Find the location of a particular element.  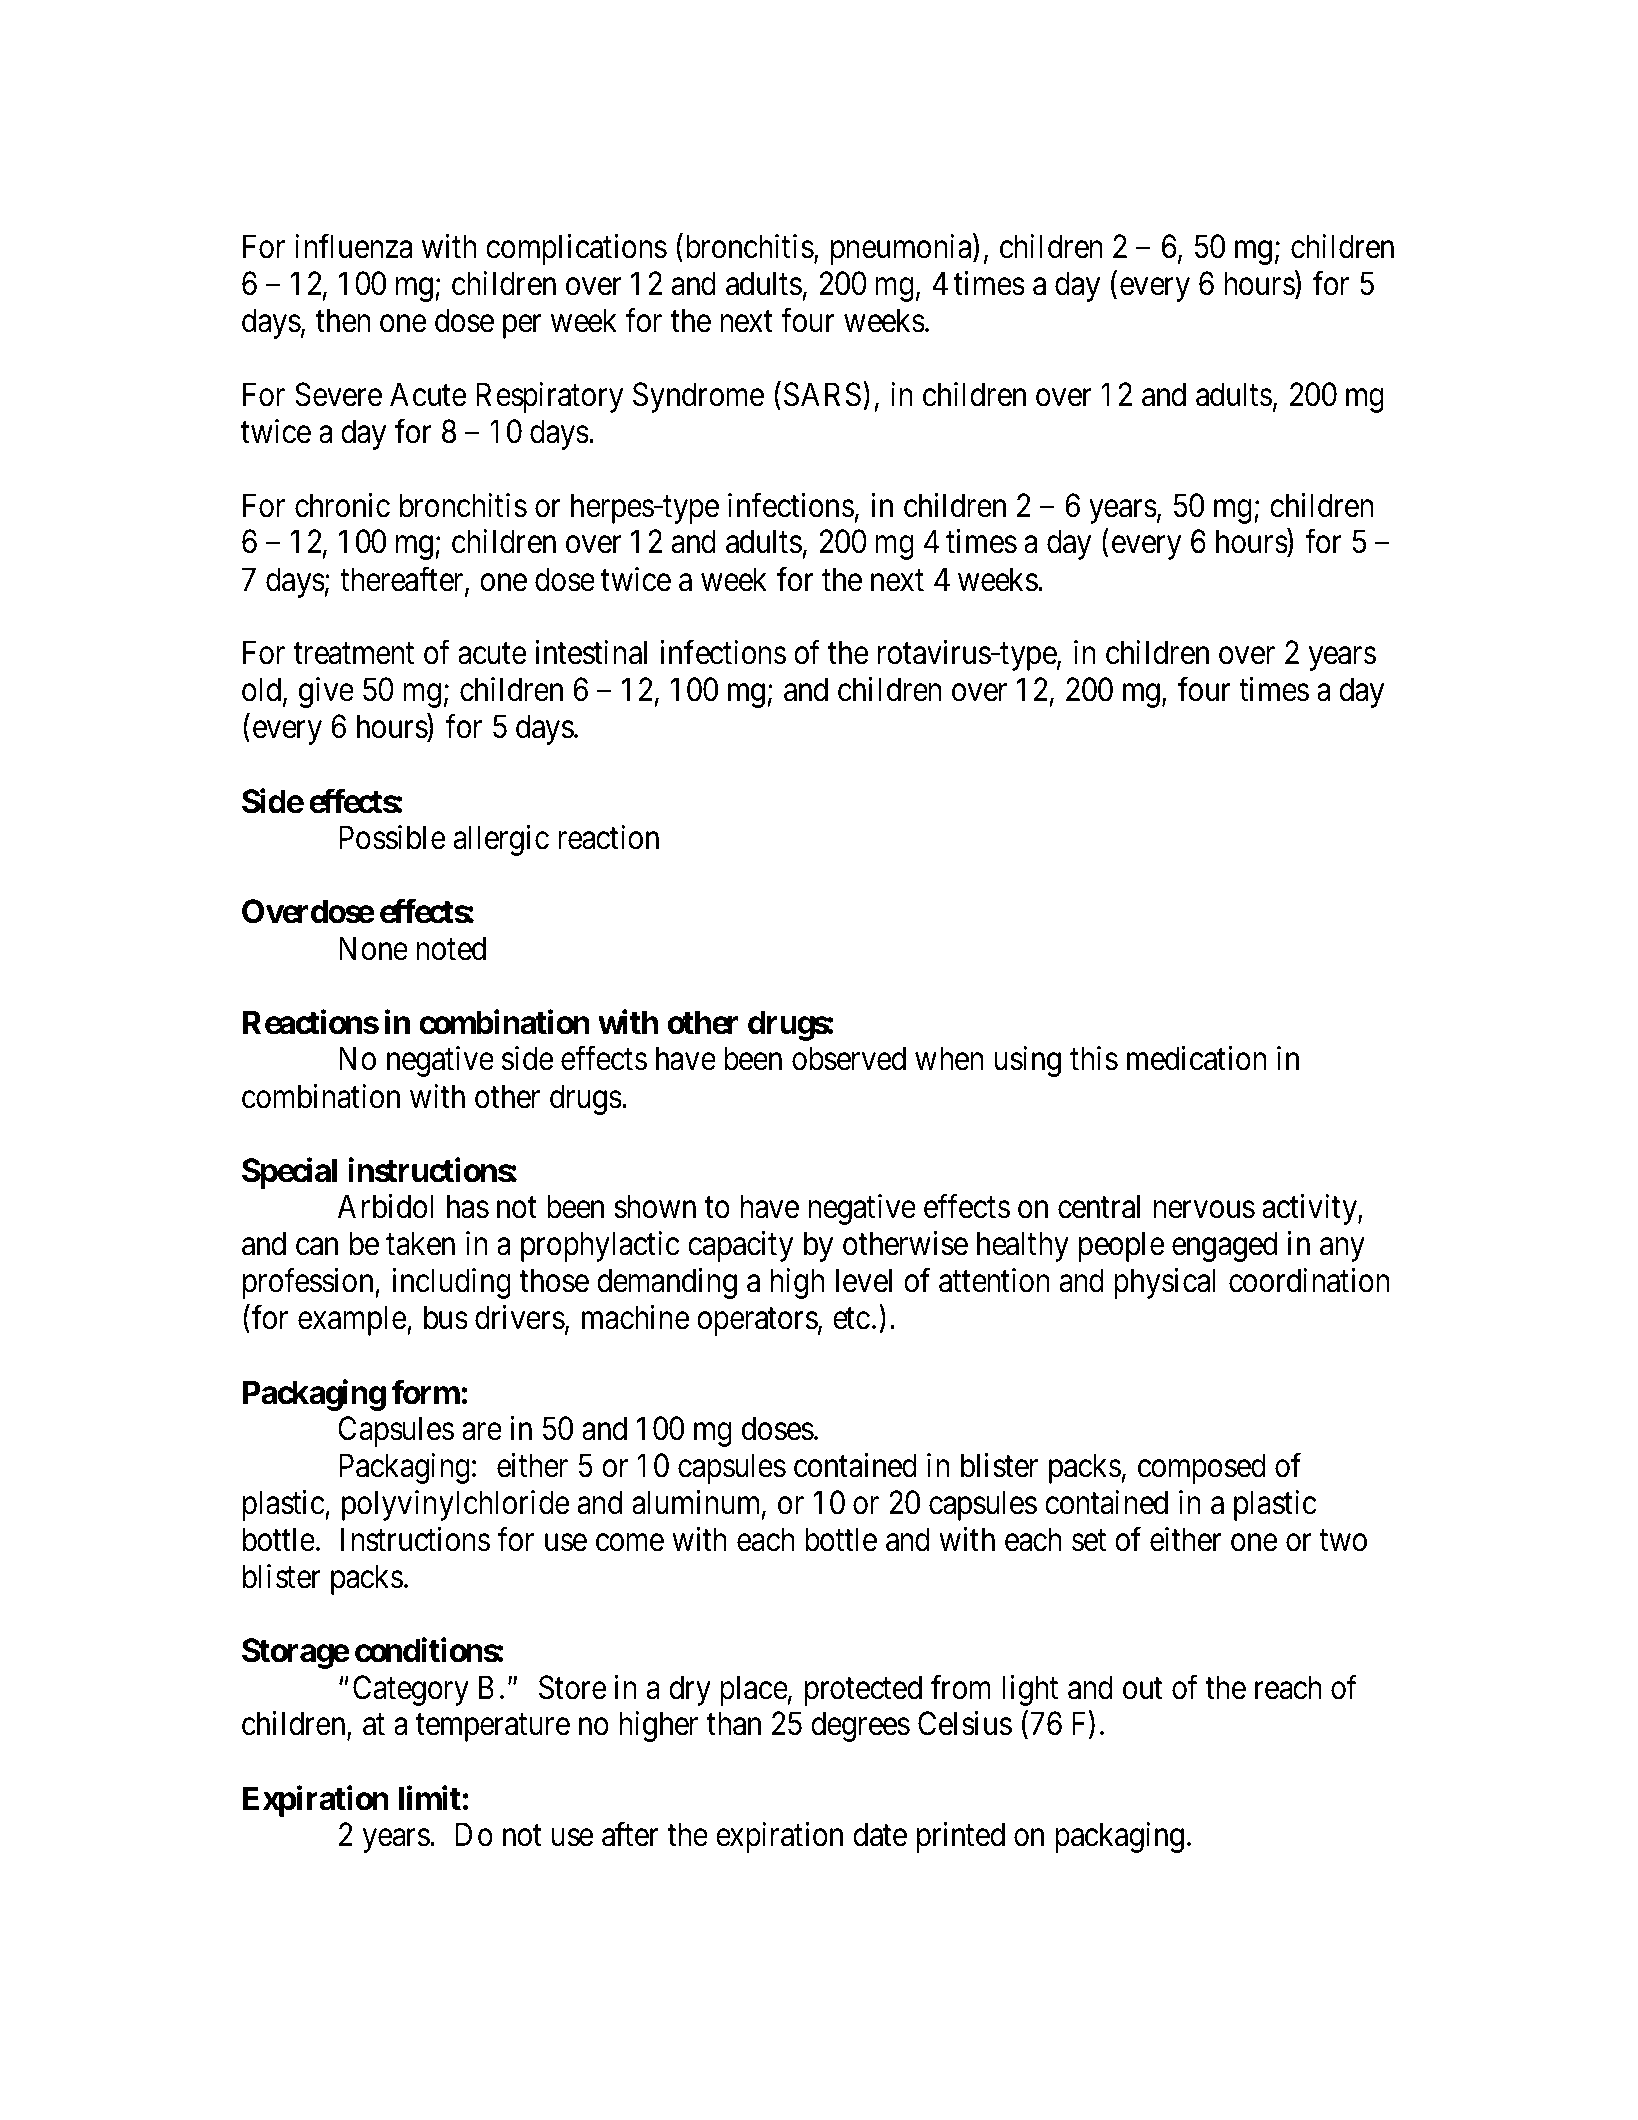

SARS is located at coordinates (822, 394).
